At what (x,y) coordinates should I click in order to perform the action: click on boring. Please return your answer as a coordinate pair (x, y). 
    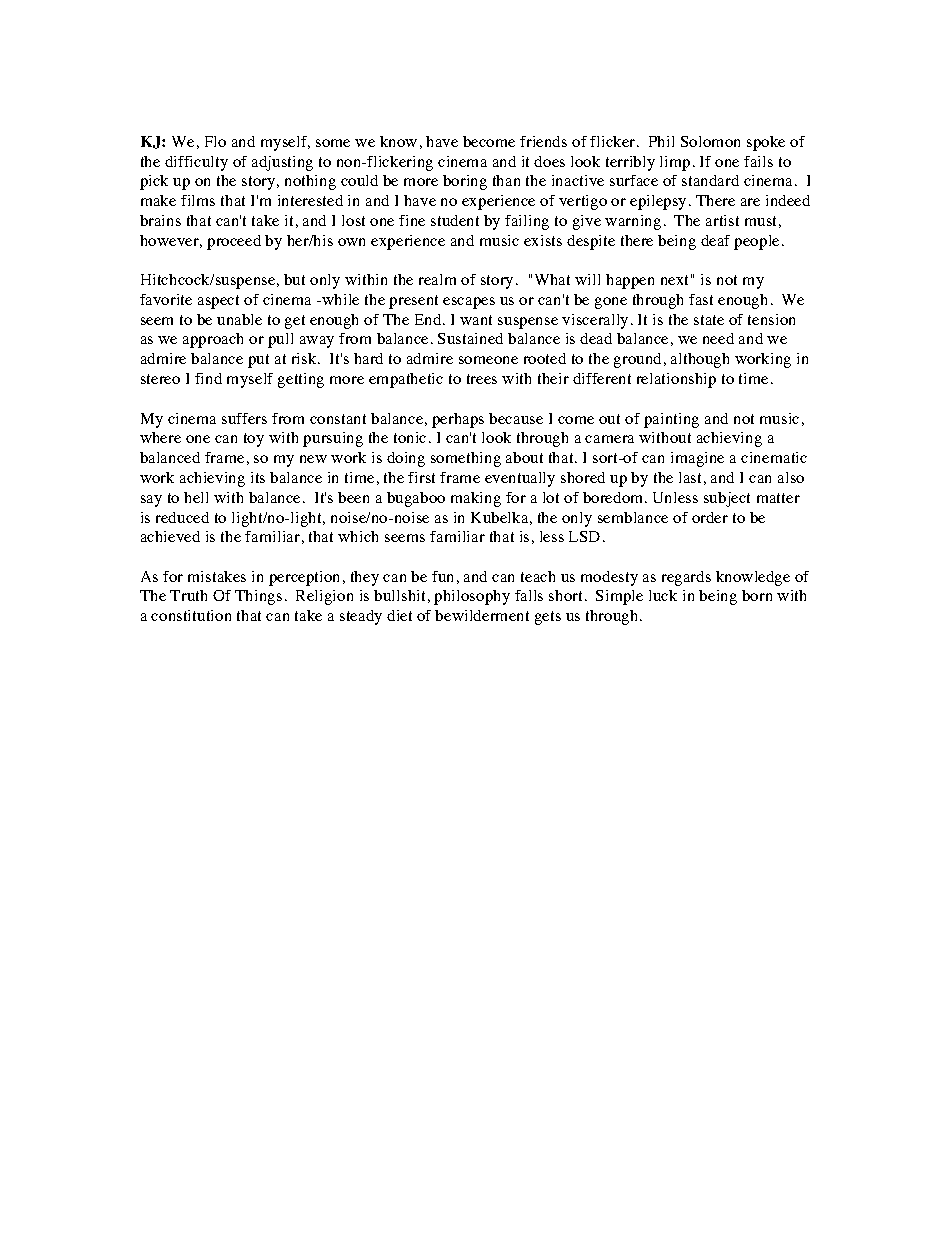
    Looking at the image, I should click on (465, 182).
